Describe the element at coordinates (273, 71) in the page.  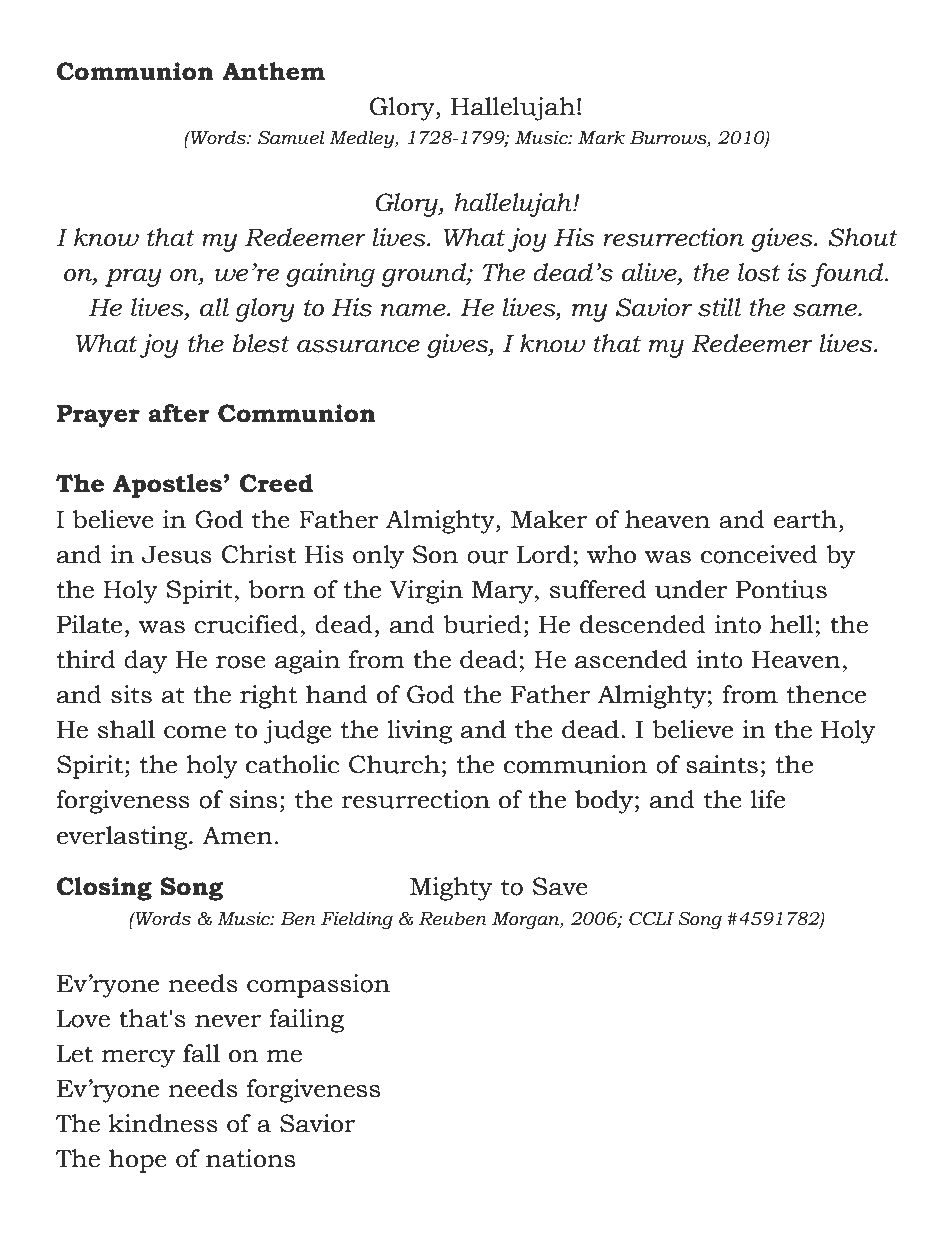
I see `Anthem` at that location.
